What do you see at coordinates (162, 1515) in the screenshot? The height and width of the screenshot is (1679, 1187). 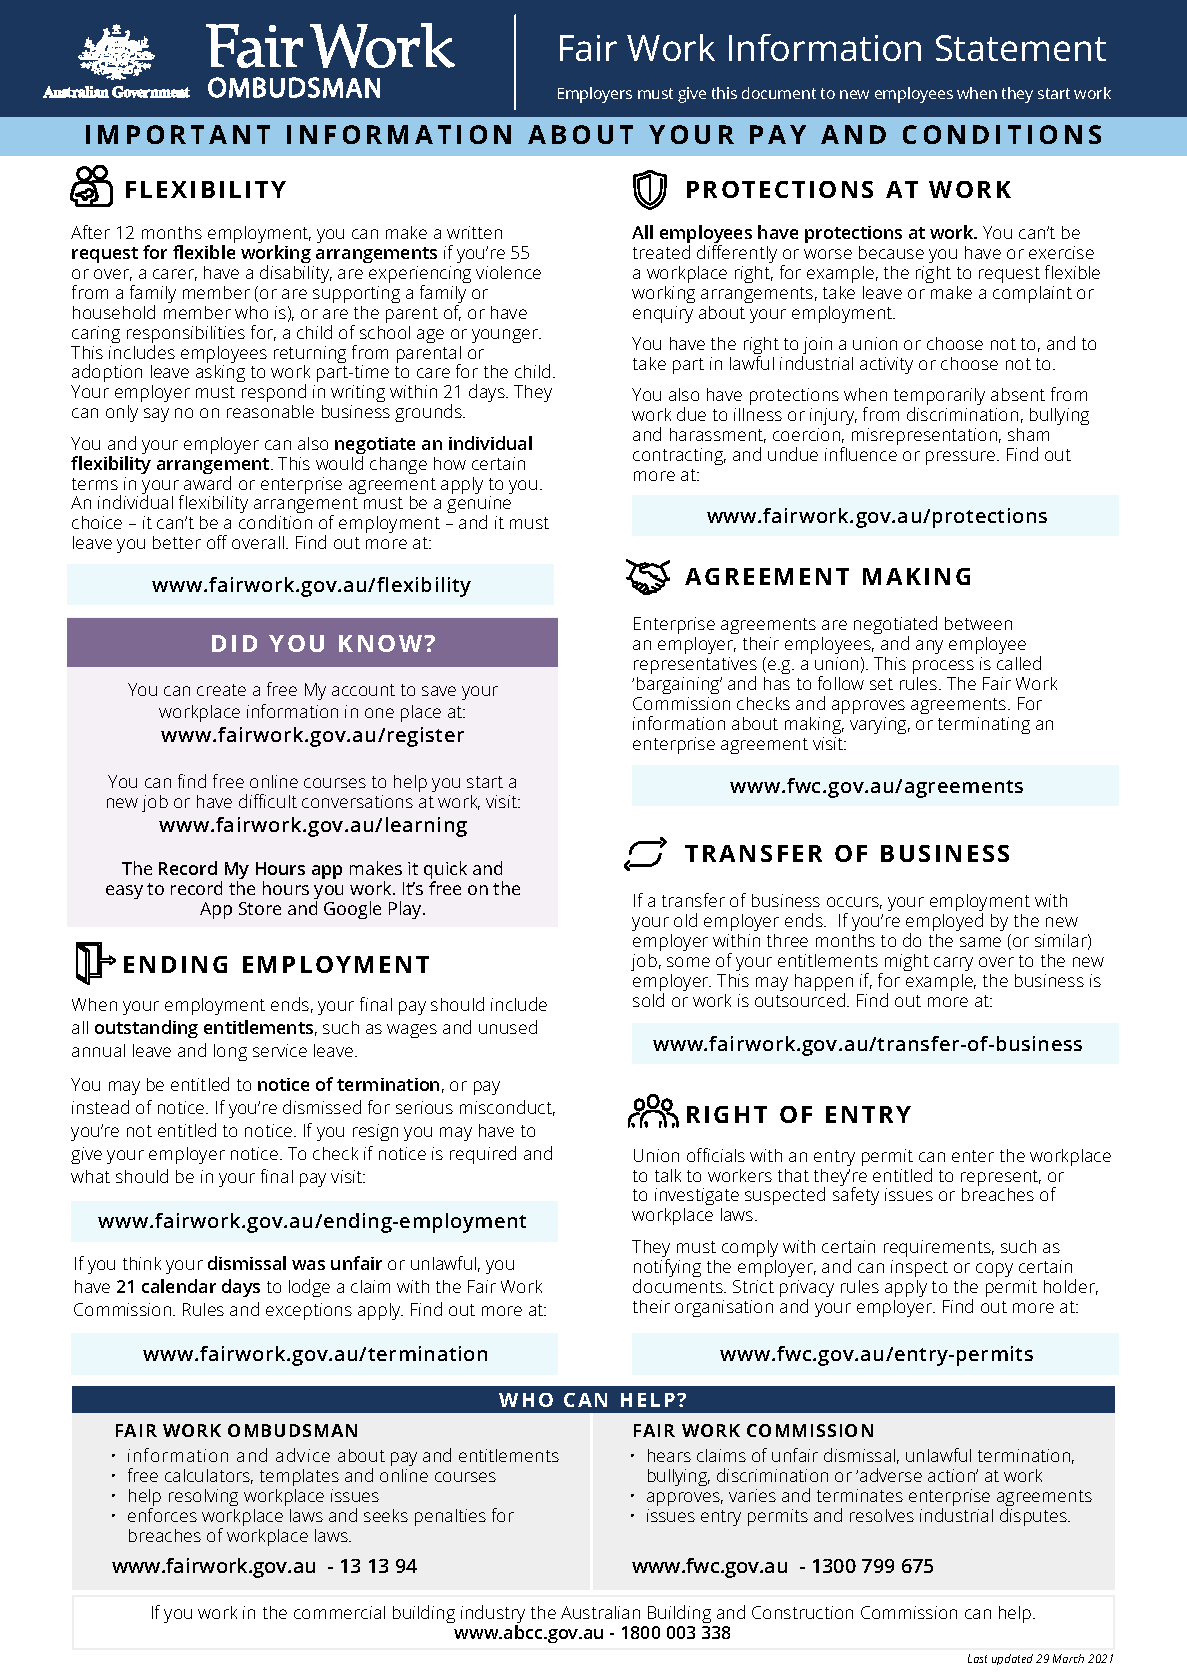 I see `enforces` at bounding box center [162, 1515].
